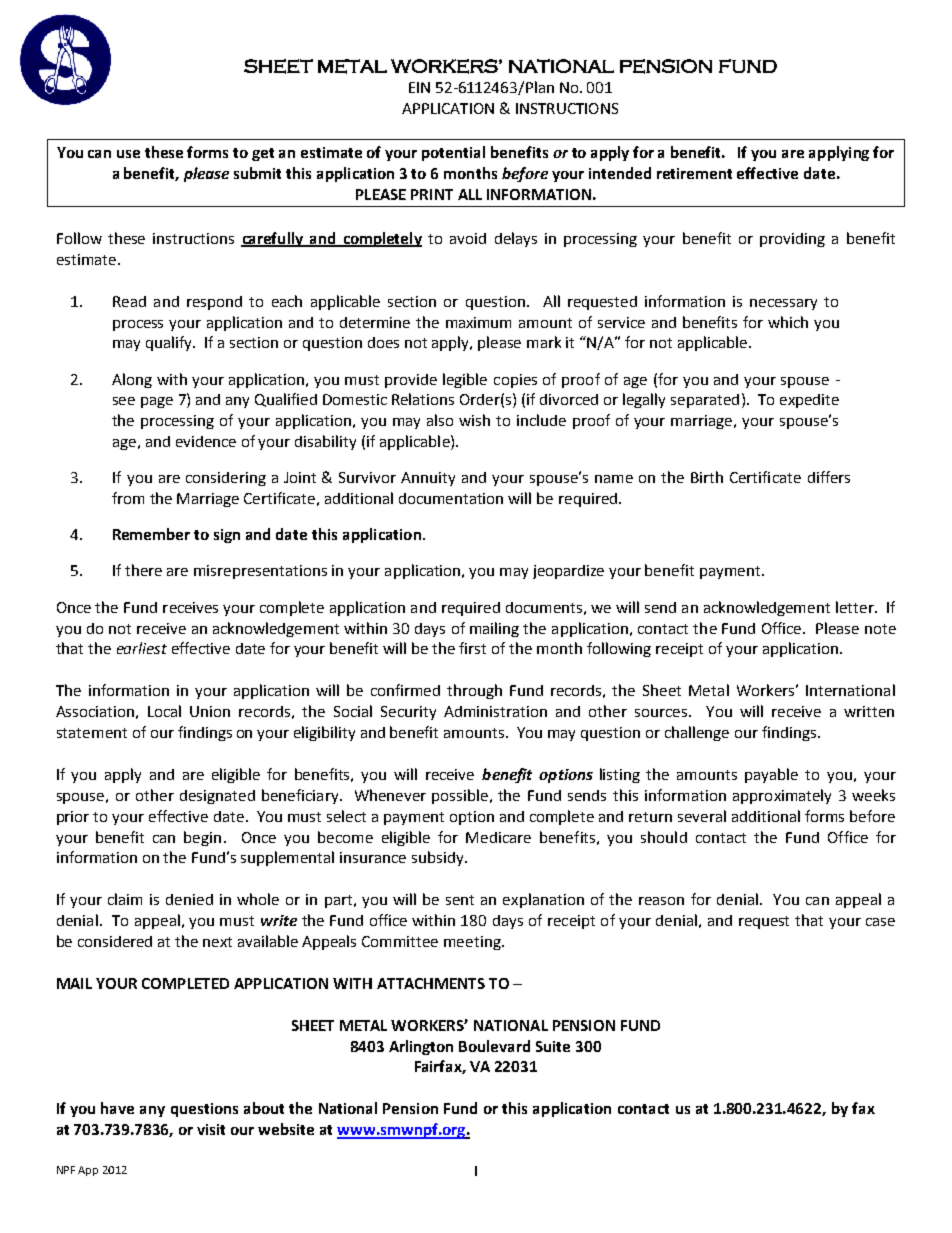 The height and width of the screenshot is (1233, 952). Describe the element at coordinates (117, 1108) in the screenshot. I see `have` at that location.
